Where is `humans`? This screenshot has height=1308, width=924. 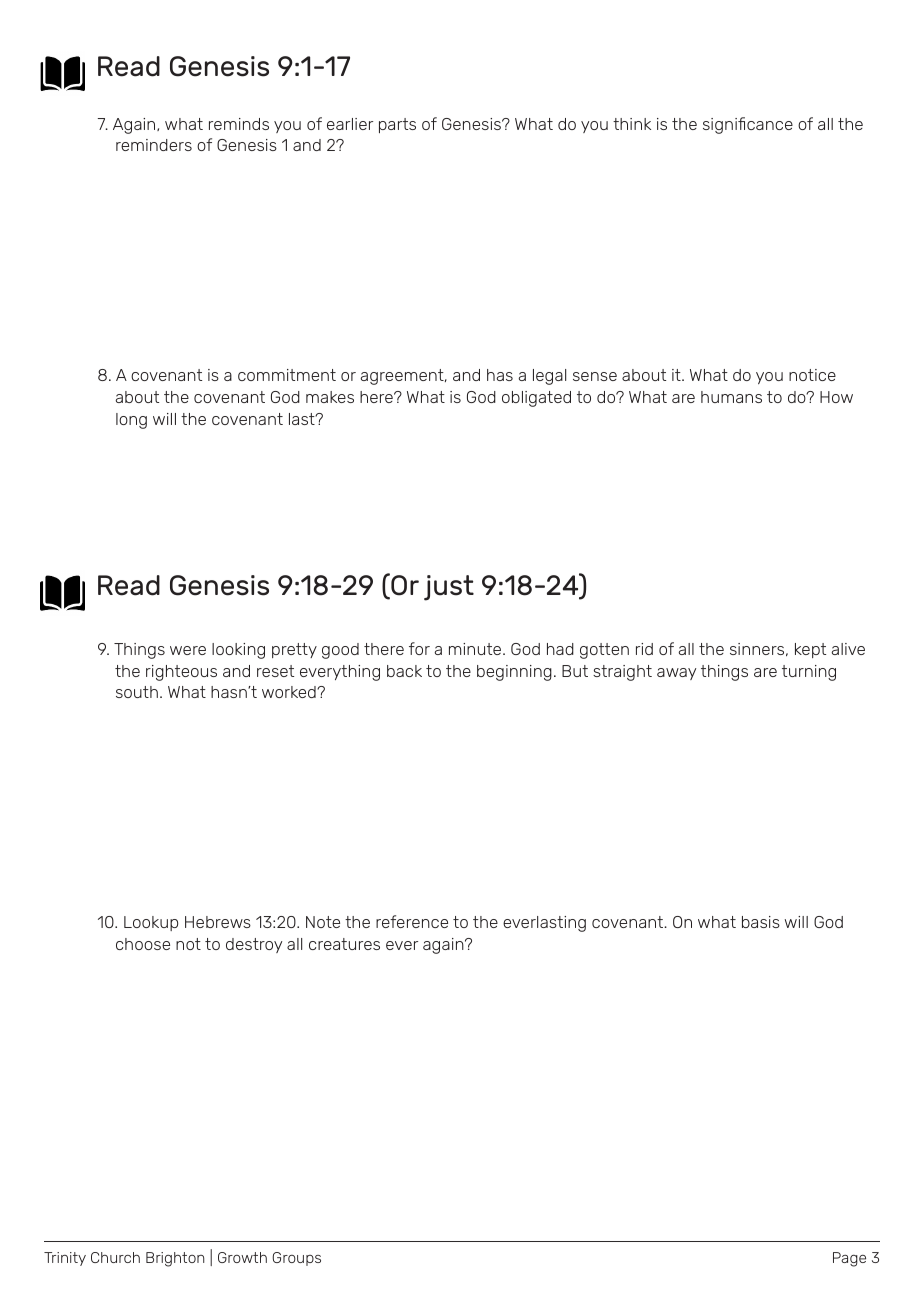
humans is located at coordinates (731, 397).
